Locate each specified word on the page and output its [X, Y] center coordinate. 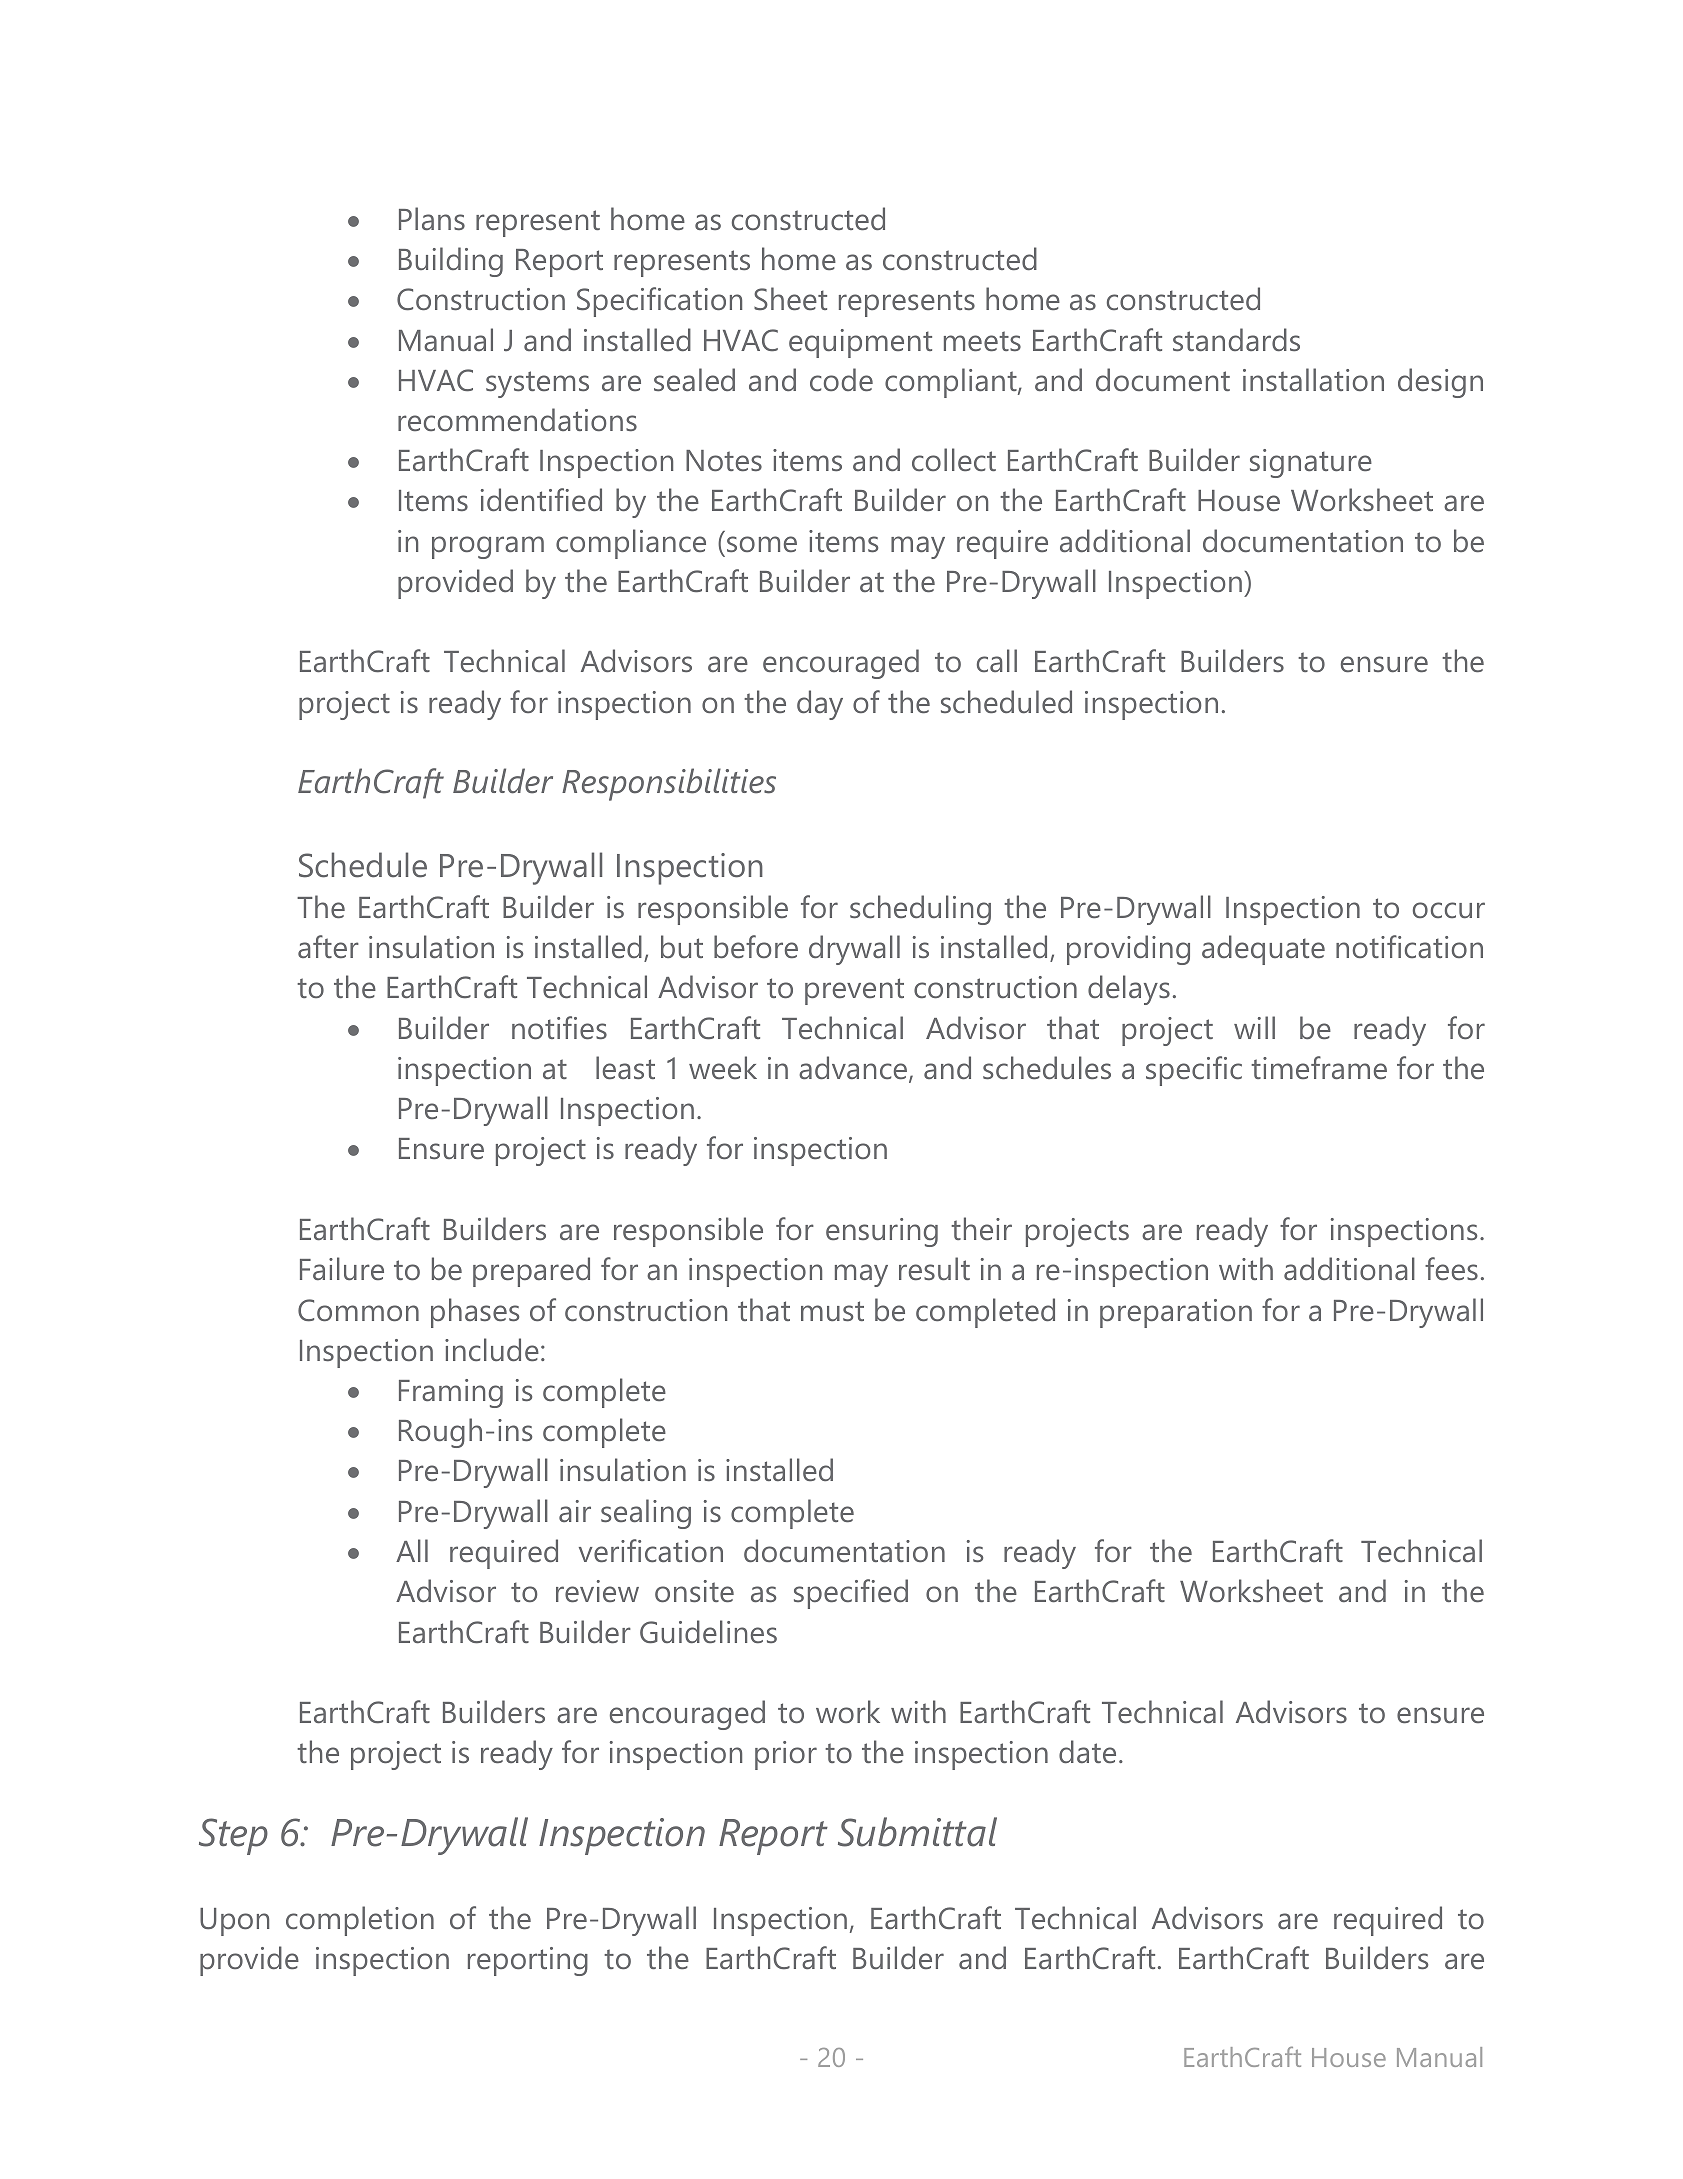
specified [851, 1594]
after [328, 947]
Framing [451, 1393]
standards [1236, 340]
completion [360, 1921]
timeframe [1319, 1068]
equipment [860, 343]
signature [1311, 463]
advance [854, 1069]
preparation [1176, 1313]
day [820, 705]
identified [541, 499]
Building [451, 262]
